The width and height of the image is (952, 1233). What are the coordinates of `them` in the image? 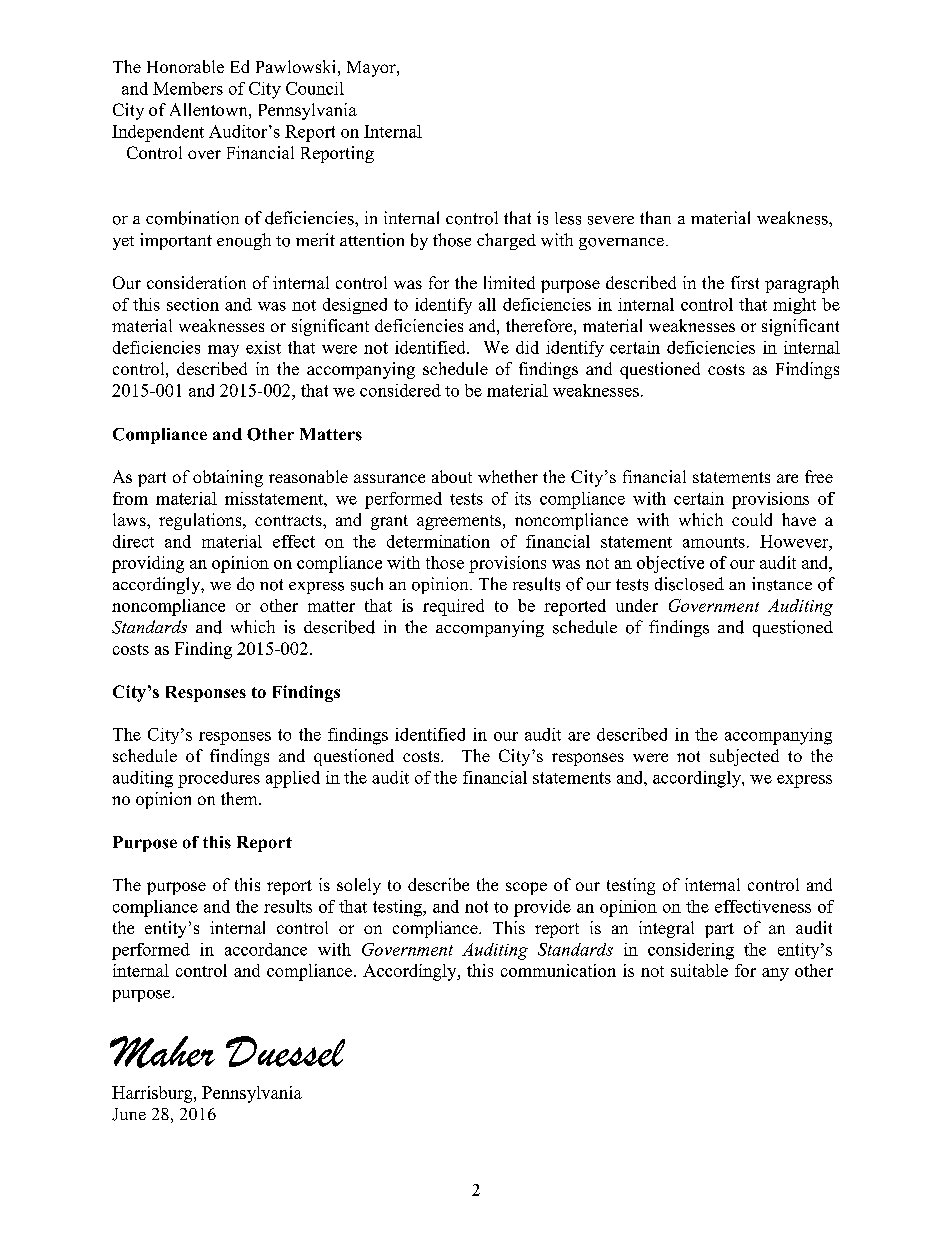 It's located at (240, 798).
